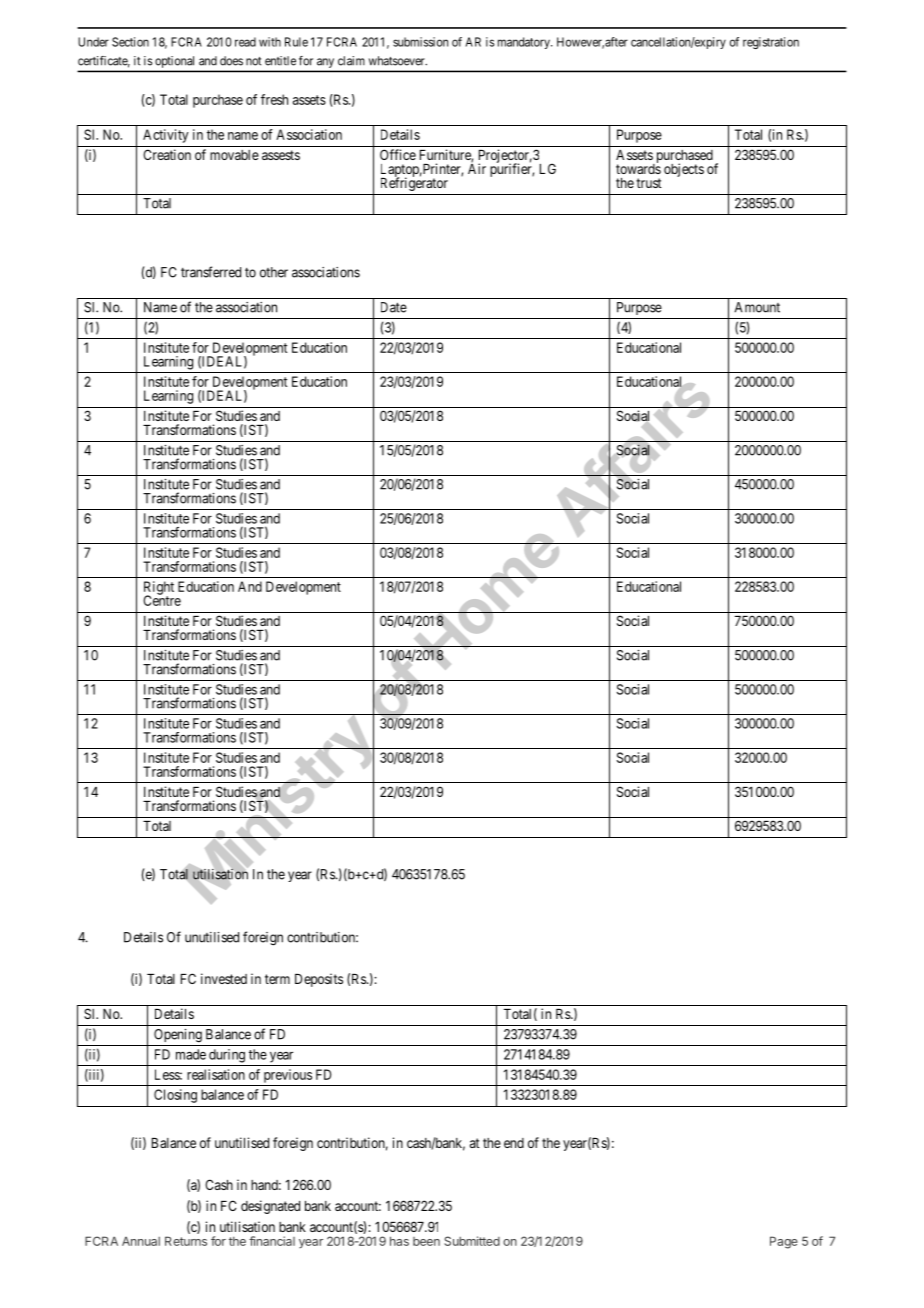  I want to click on Date, so click(394, 307).
